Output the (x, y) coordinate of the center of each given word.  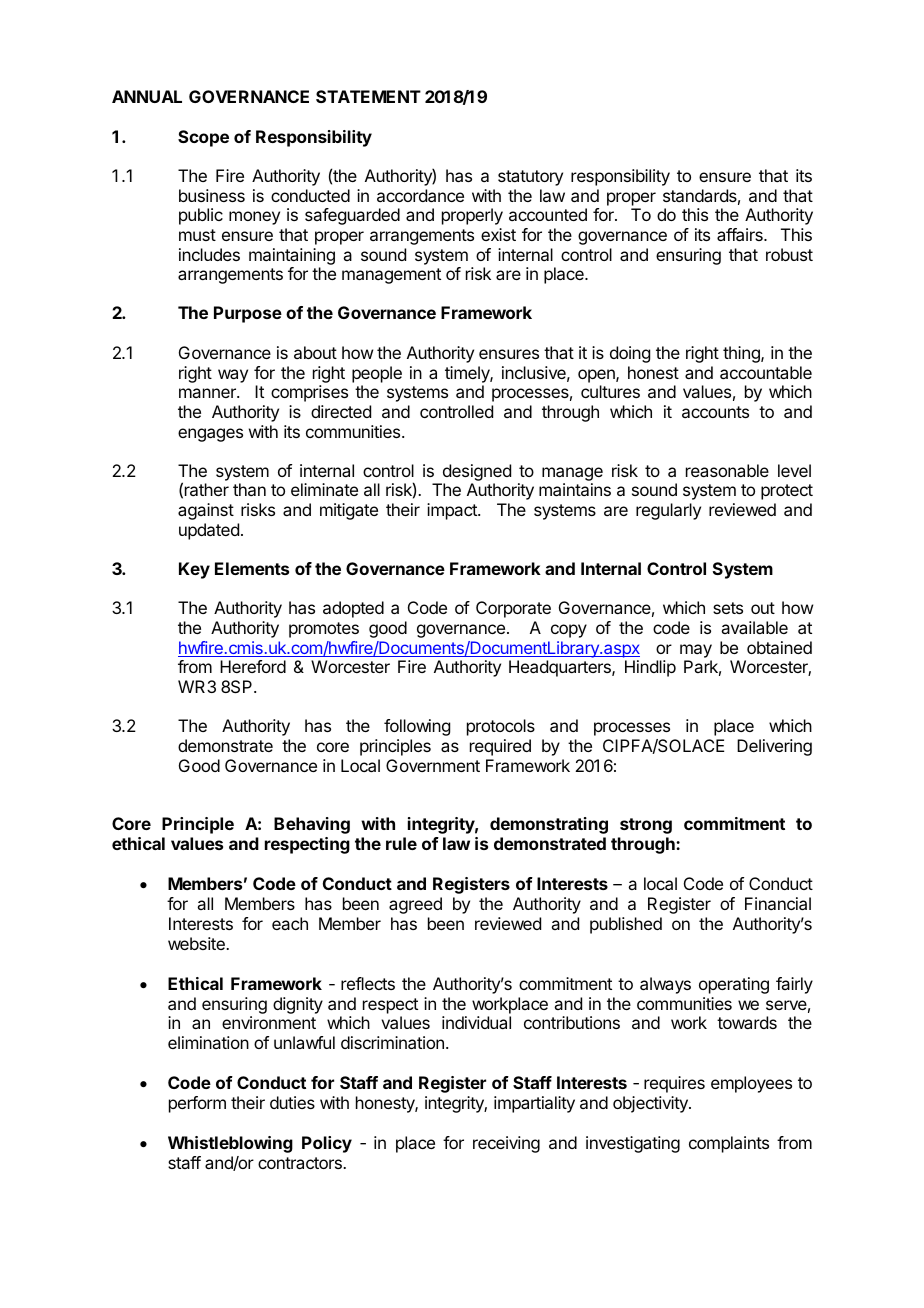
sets (728, 608)
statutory (530, 178)
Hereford (253, 666)
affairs (741, 234)
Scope (203, 138)
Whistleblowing (230, 1144)
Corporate (513, 609)
